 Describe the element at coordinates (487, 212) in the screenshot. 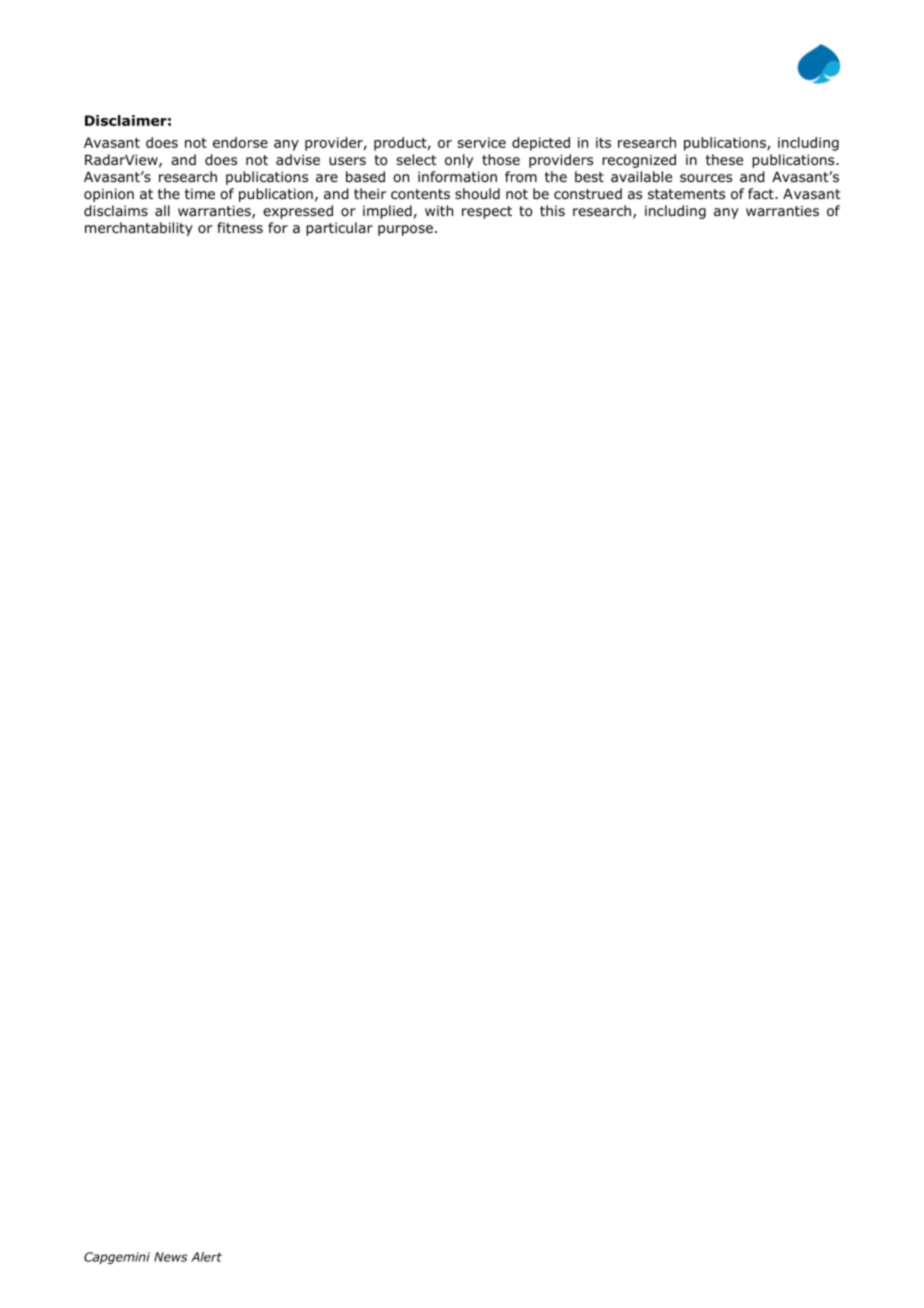

I see `respect` at that location.
